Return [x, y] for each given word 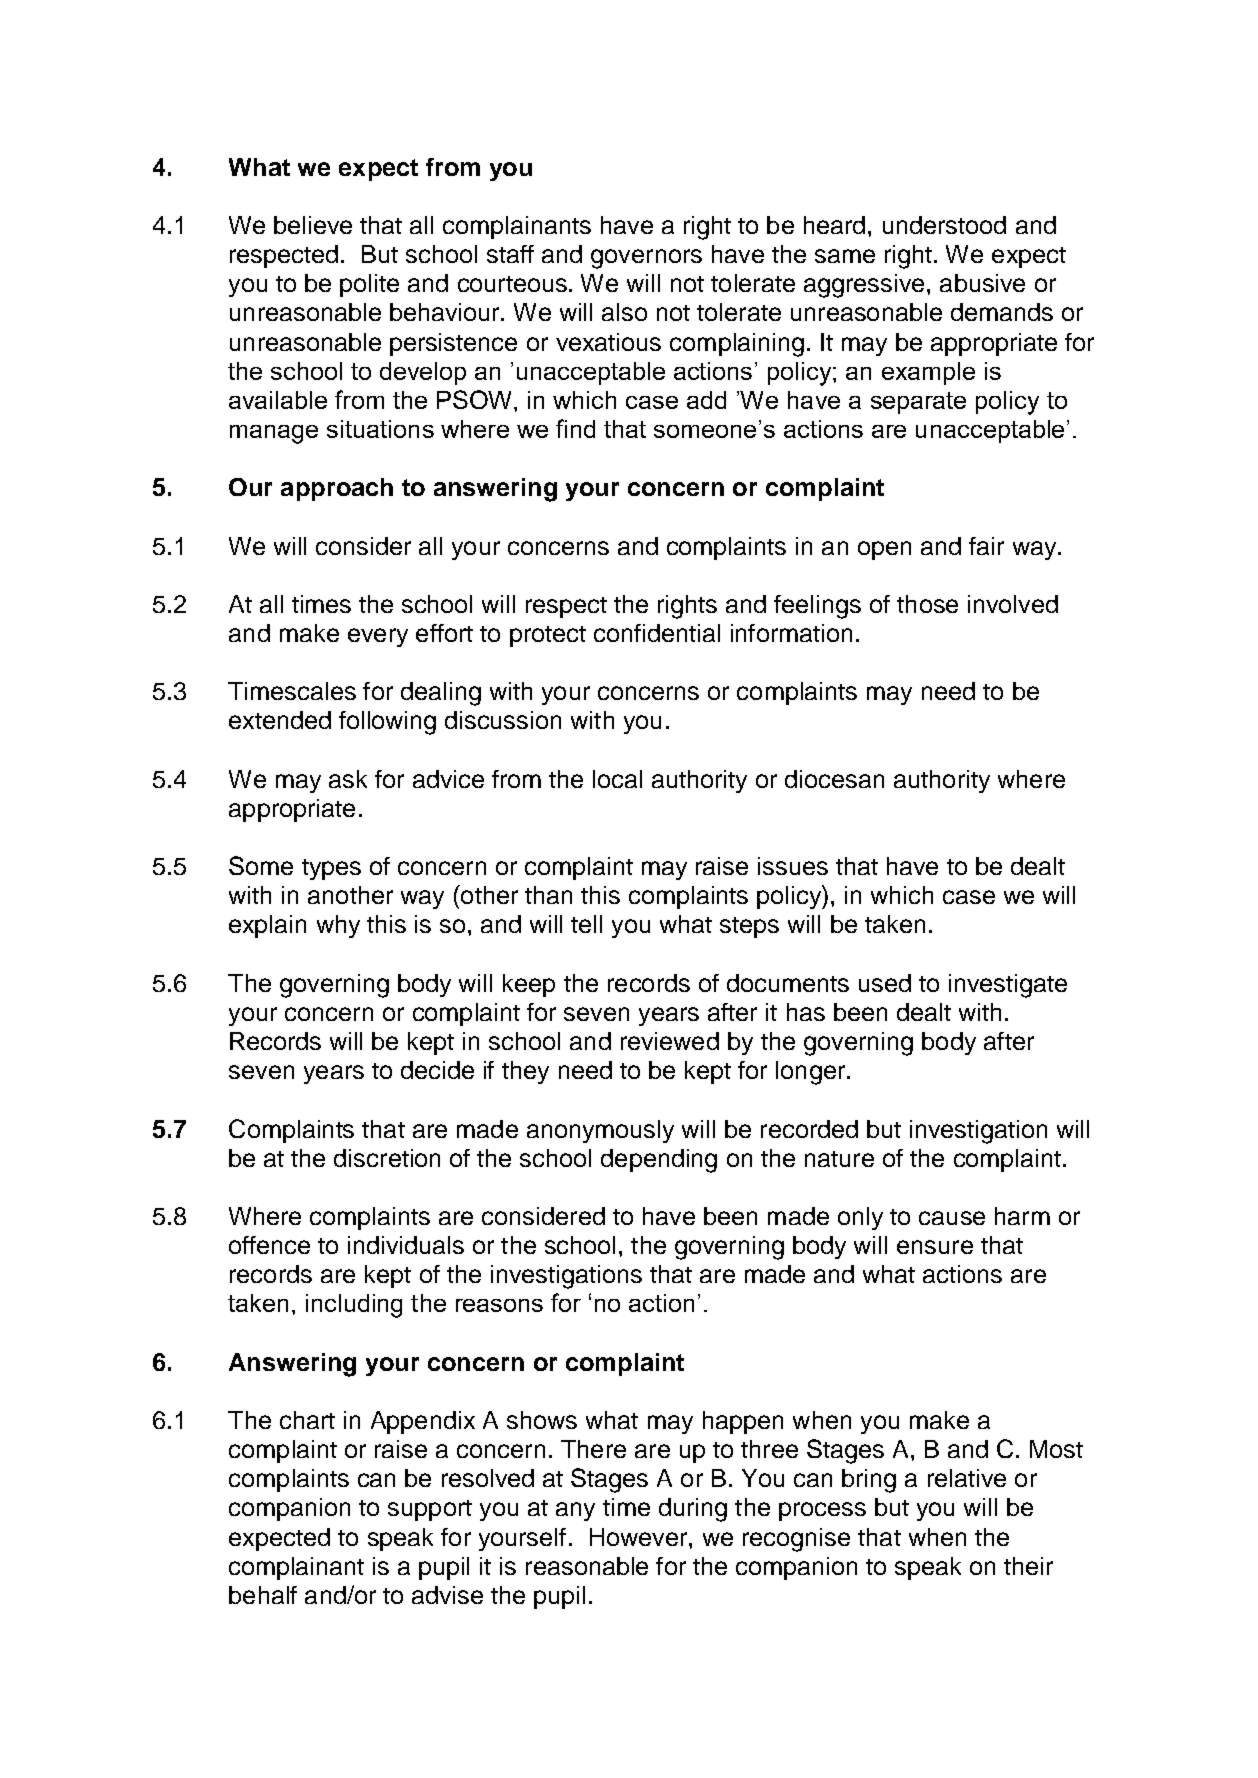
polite [369, 285]
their [1028, 1566]
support [430, 1510]
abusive [982, 283]
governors [646, 259]
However [640, 1537]
